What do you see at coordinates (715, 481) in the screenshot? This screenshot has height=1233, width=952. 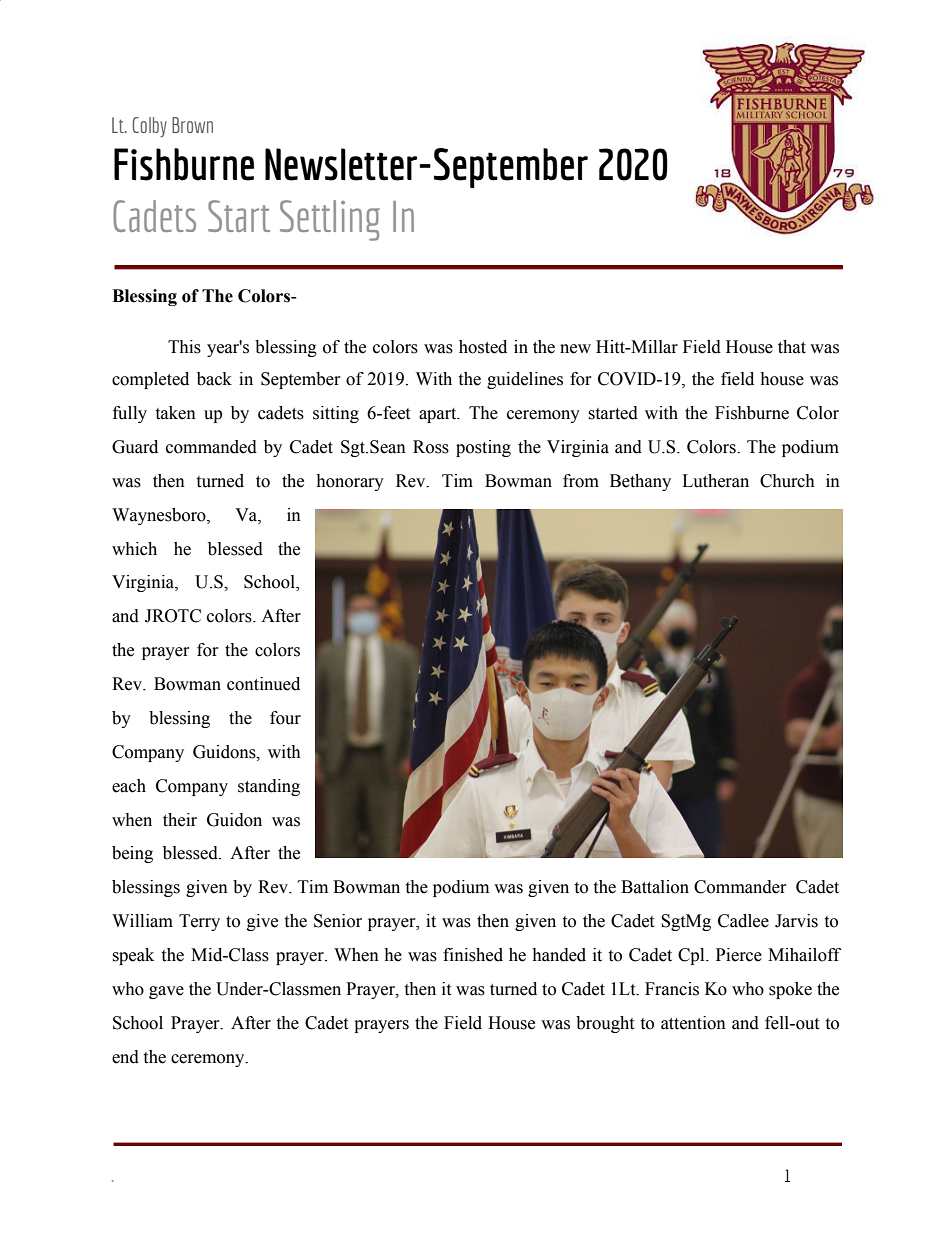 I see `Lutheran` at bounding box center [715, 481].
